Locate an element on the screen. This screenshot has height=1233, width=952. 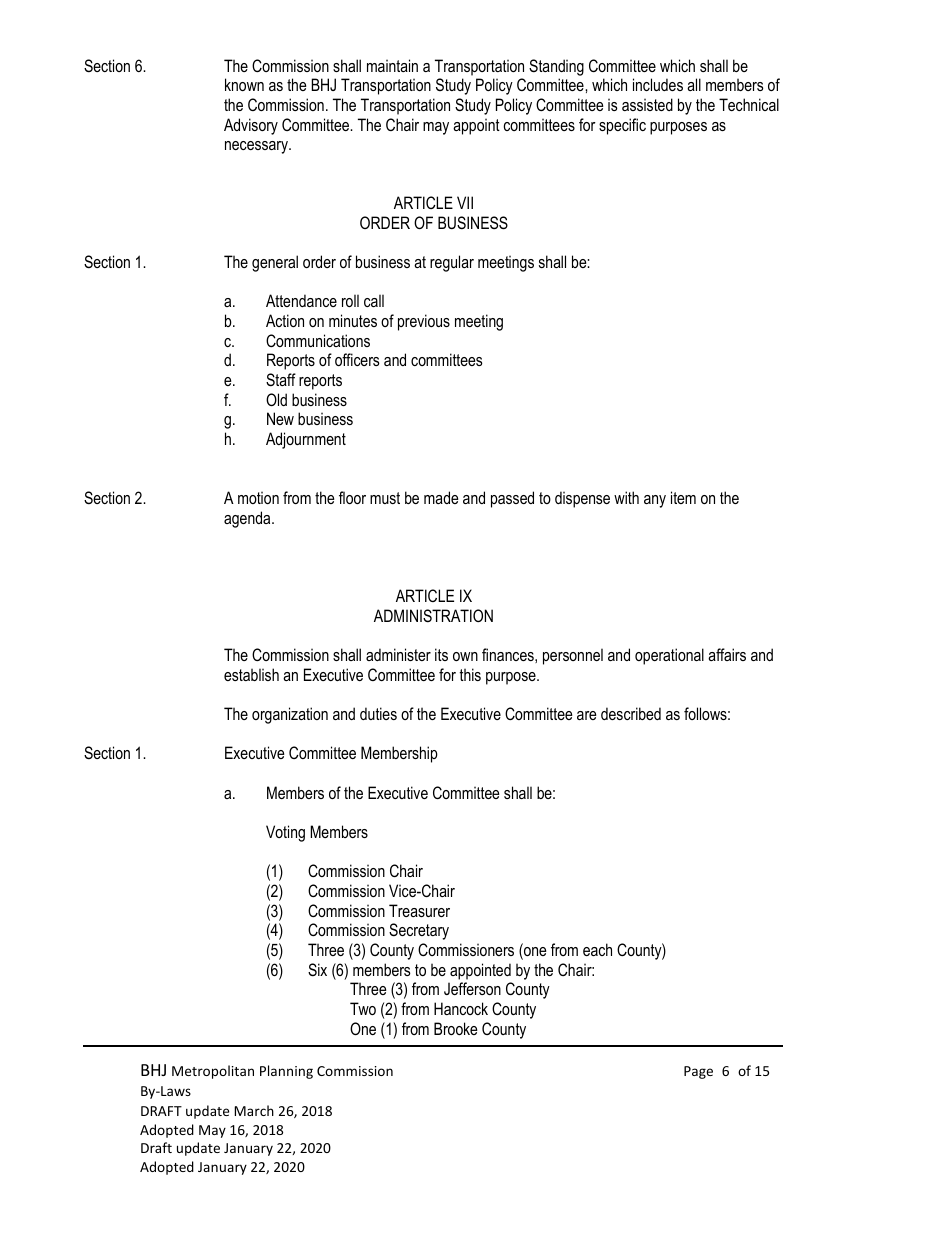
operational is located at coordinates (669, 656).
